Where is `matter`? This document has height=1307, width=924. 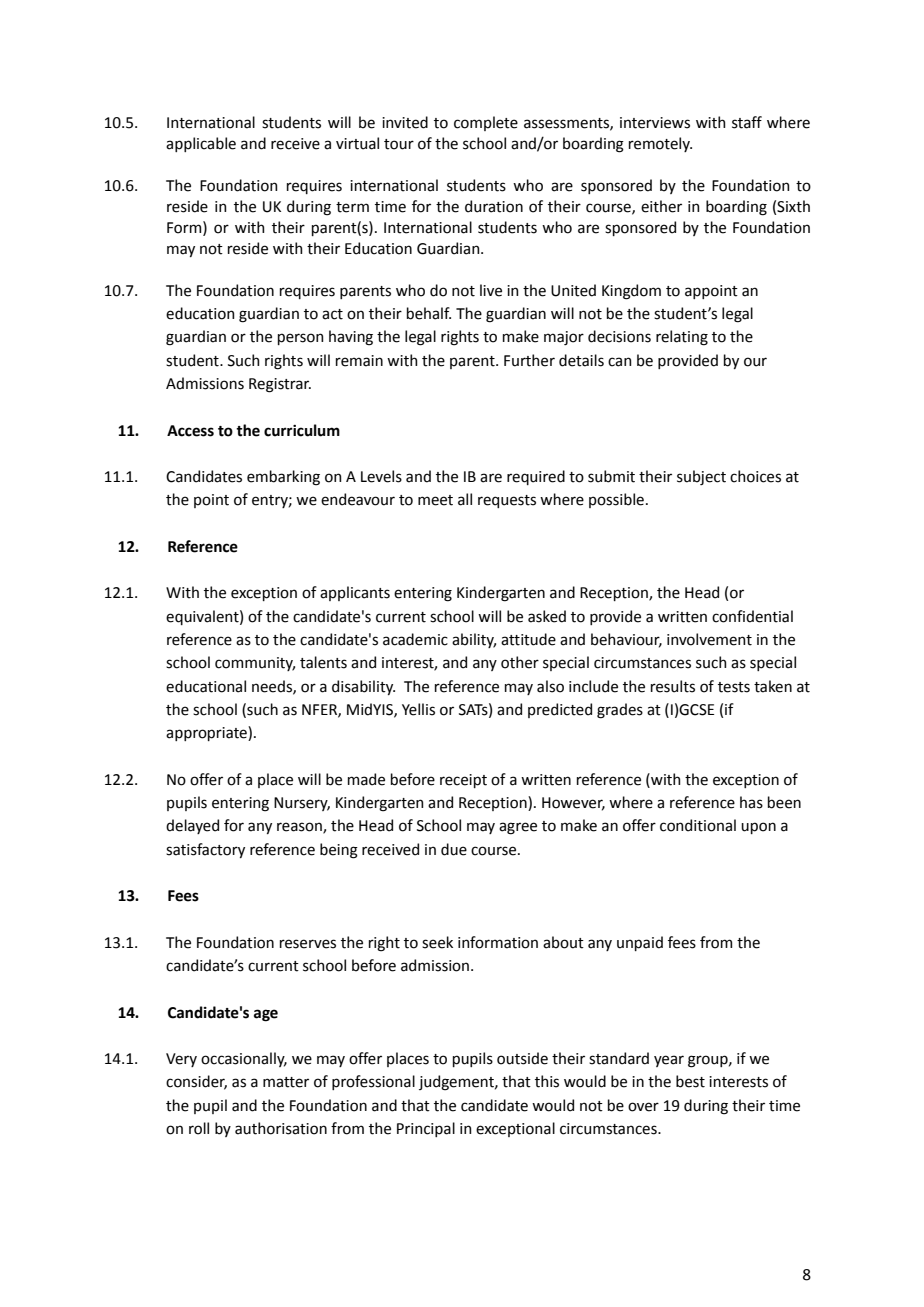
matter is located at coordinates (286, 1082).
